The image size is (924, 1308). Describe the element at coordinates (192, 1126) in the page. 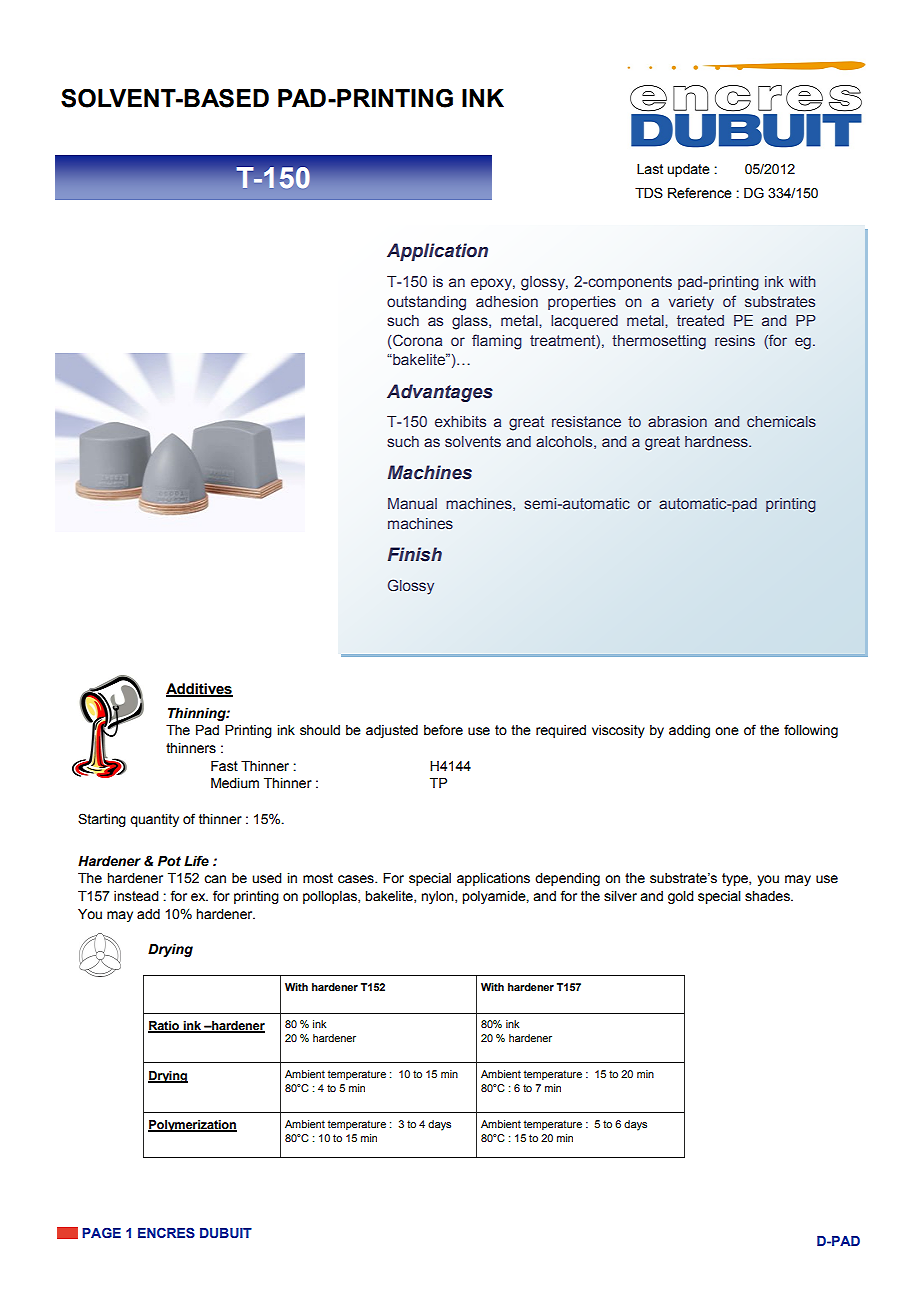

I see `Polymerization` at that location.
